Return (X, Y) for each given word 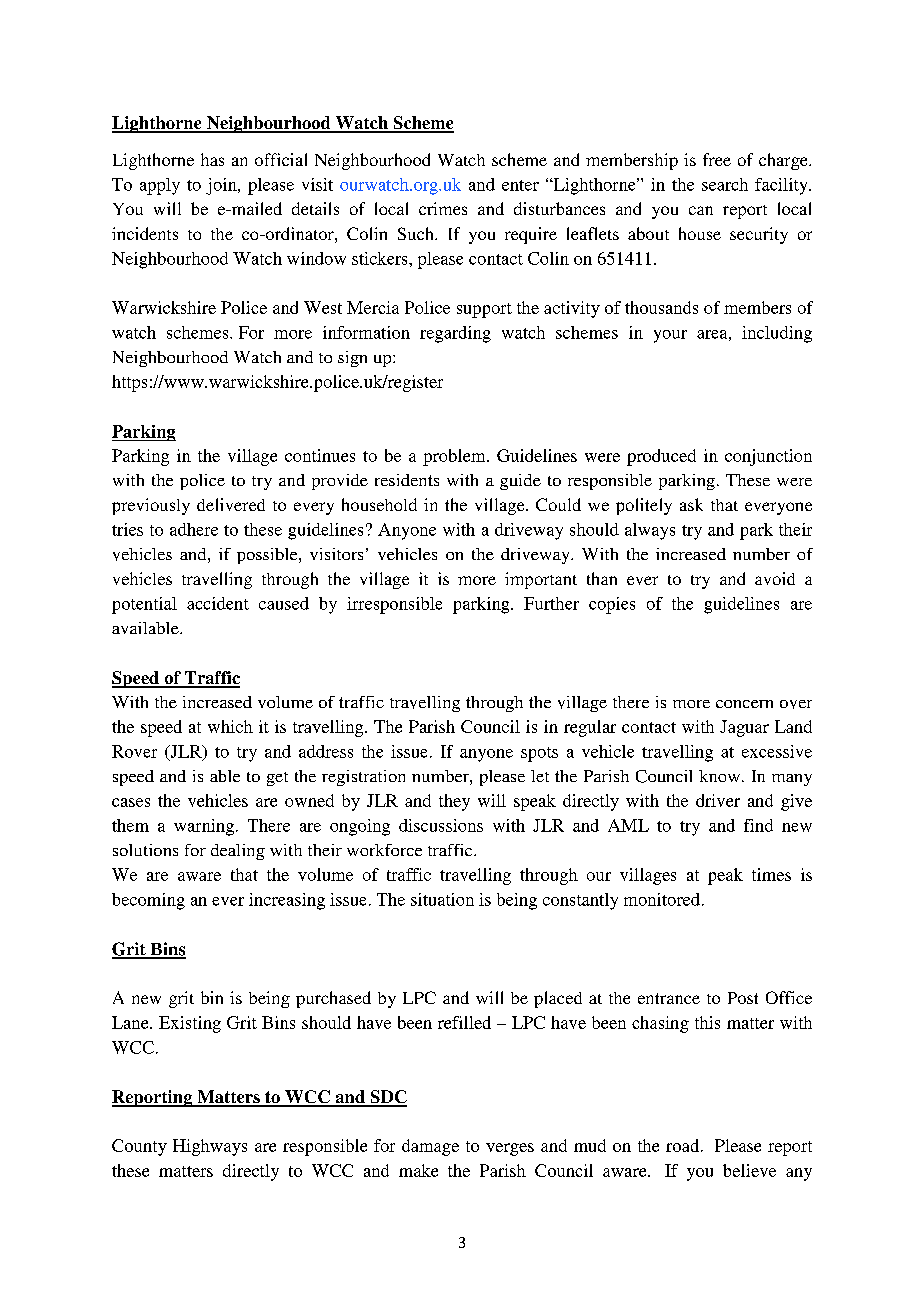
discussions (441, 825)
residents (407, 480)
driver (718, 800)
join (222, 186)
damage (430, 1147)
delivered (231, 504)
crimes (443, 208)
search (725, 184)
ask (691, 504)
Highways (210, 1147)
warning (205, 827)
